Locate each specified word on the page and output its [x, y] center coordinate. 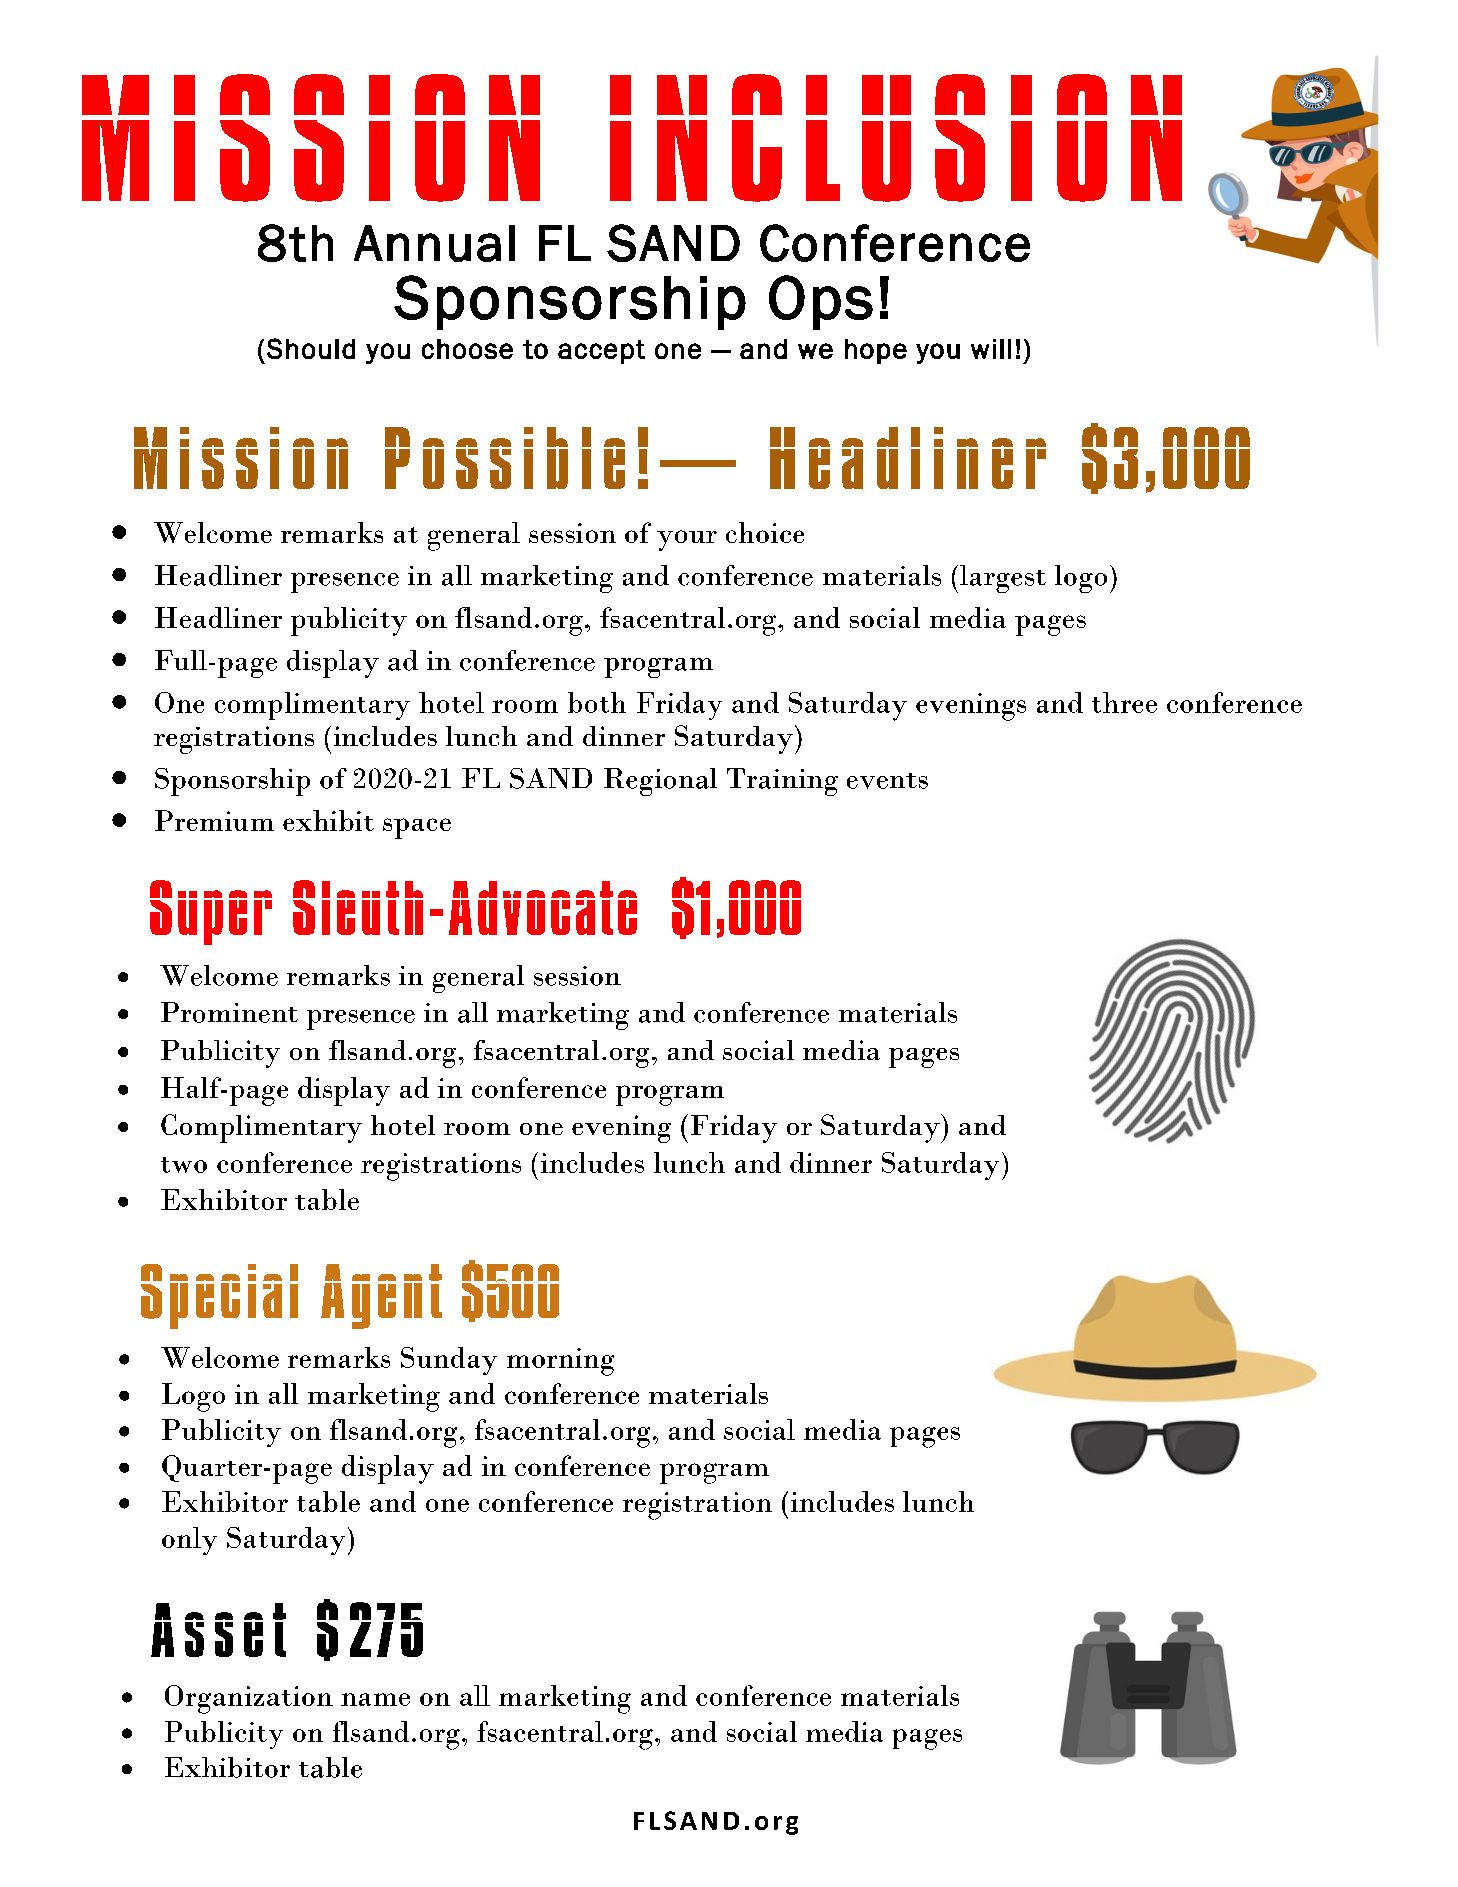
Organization [249, 1699]
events [887, 781]
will [991, 349]
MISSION [311, 138]
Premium [214, 820]
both [597, 702]
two [184, 1165]
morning [560, 1362]
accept [601, 352]
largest [1003, 579]
